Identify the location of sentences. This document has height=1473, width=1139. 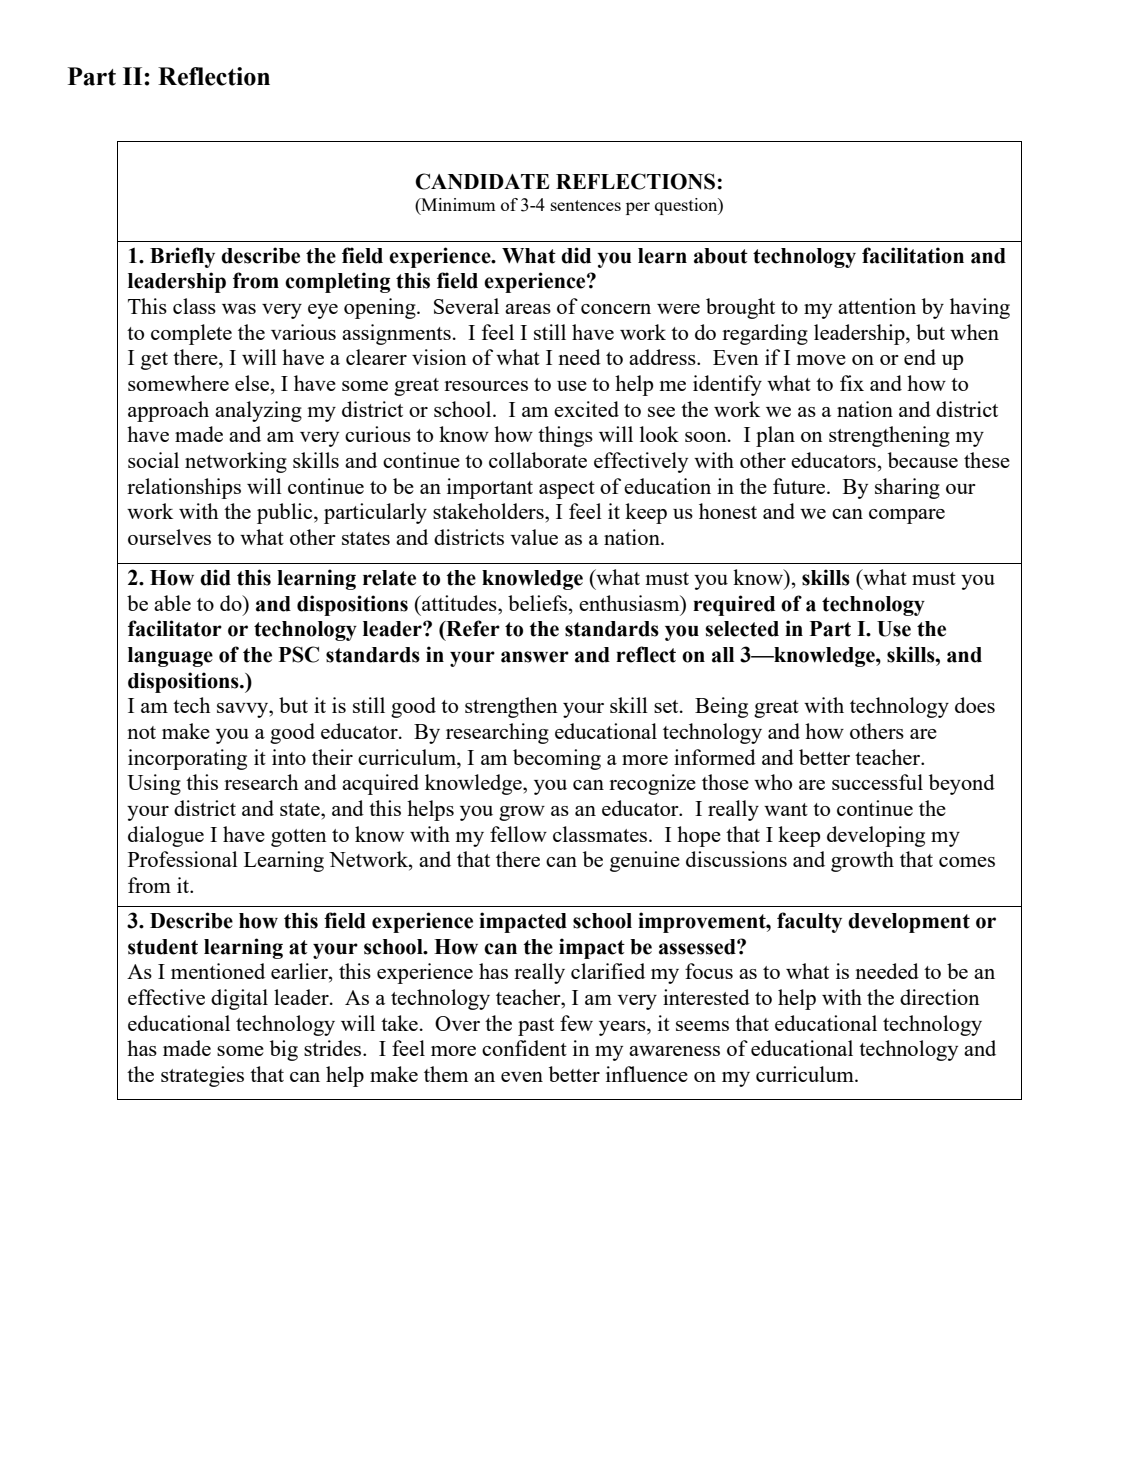
(586, 205).
